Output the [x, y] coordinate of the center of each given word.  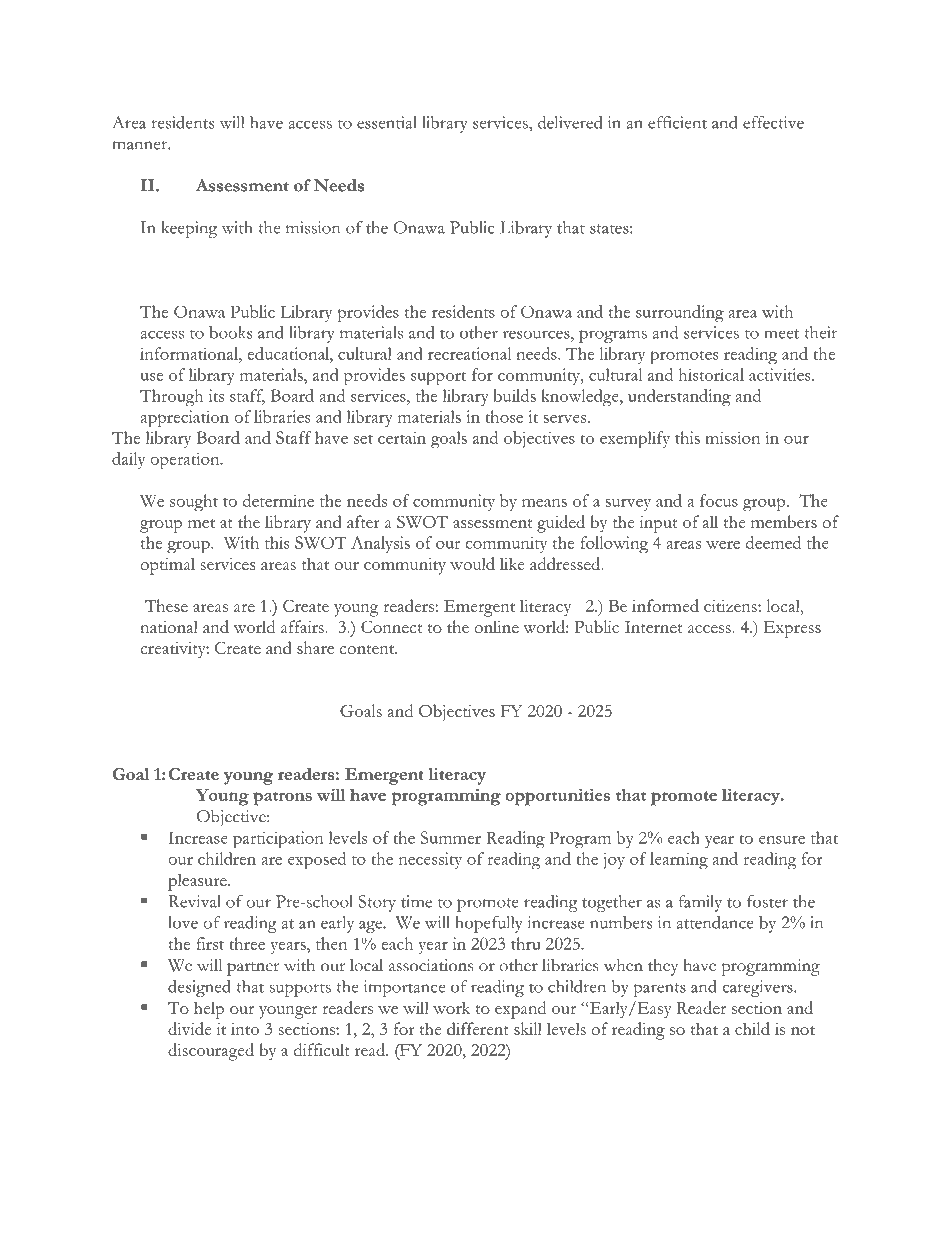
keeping [189, 229]
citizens [731, 606]
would [472, 563]
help [209, 1010]
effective [773, 122]
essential [387, 122]
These [166, 605]
